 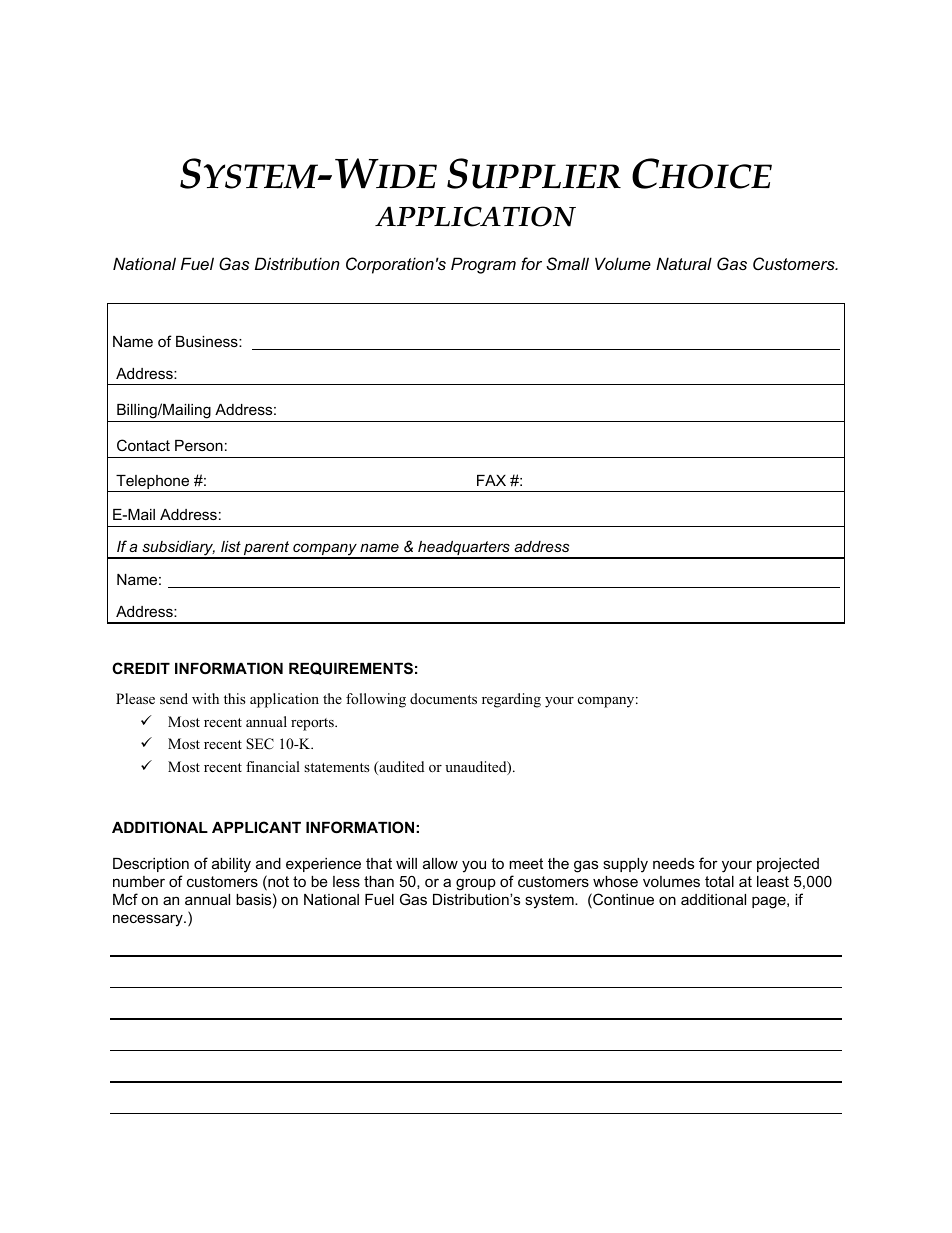 I want to click on Natural, so click(x=684, y=263).
